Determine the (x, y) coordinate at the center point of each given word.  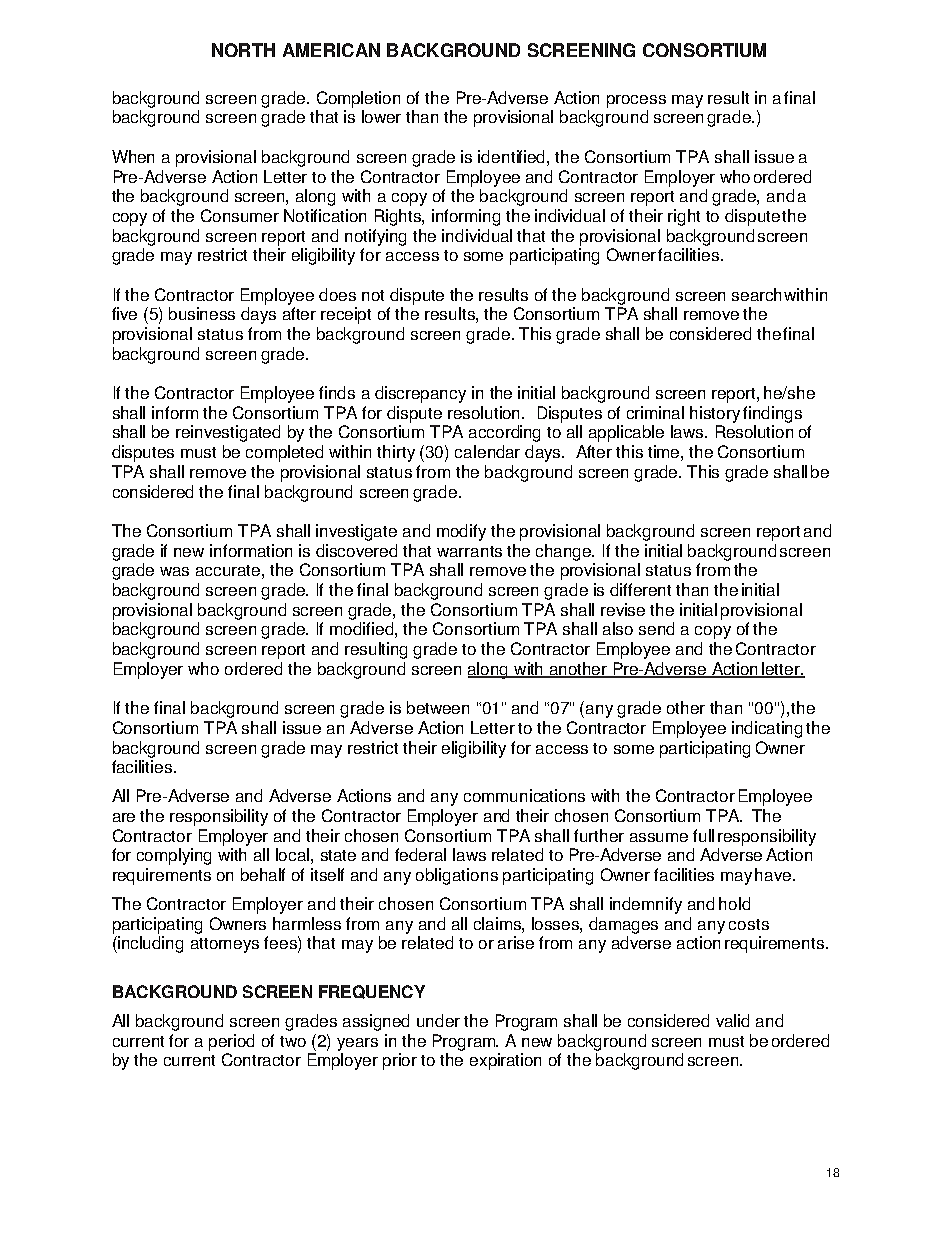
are (124, 817)
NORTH (243, 50)
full (703, 835)
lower (381, 116)
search (756, 294)
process (636, 101)
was (174, 571)
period (231, 1042)
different (640, 589)
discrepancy (420, 394)
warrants (469, 551)
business (202, 313)
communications (524, 795)
